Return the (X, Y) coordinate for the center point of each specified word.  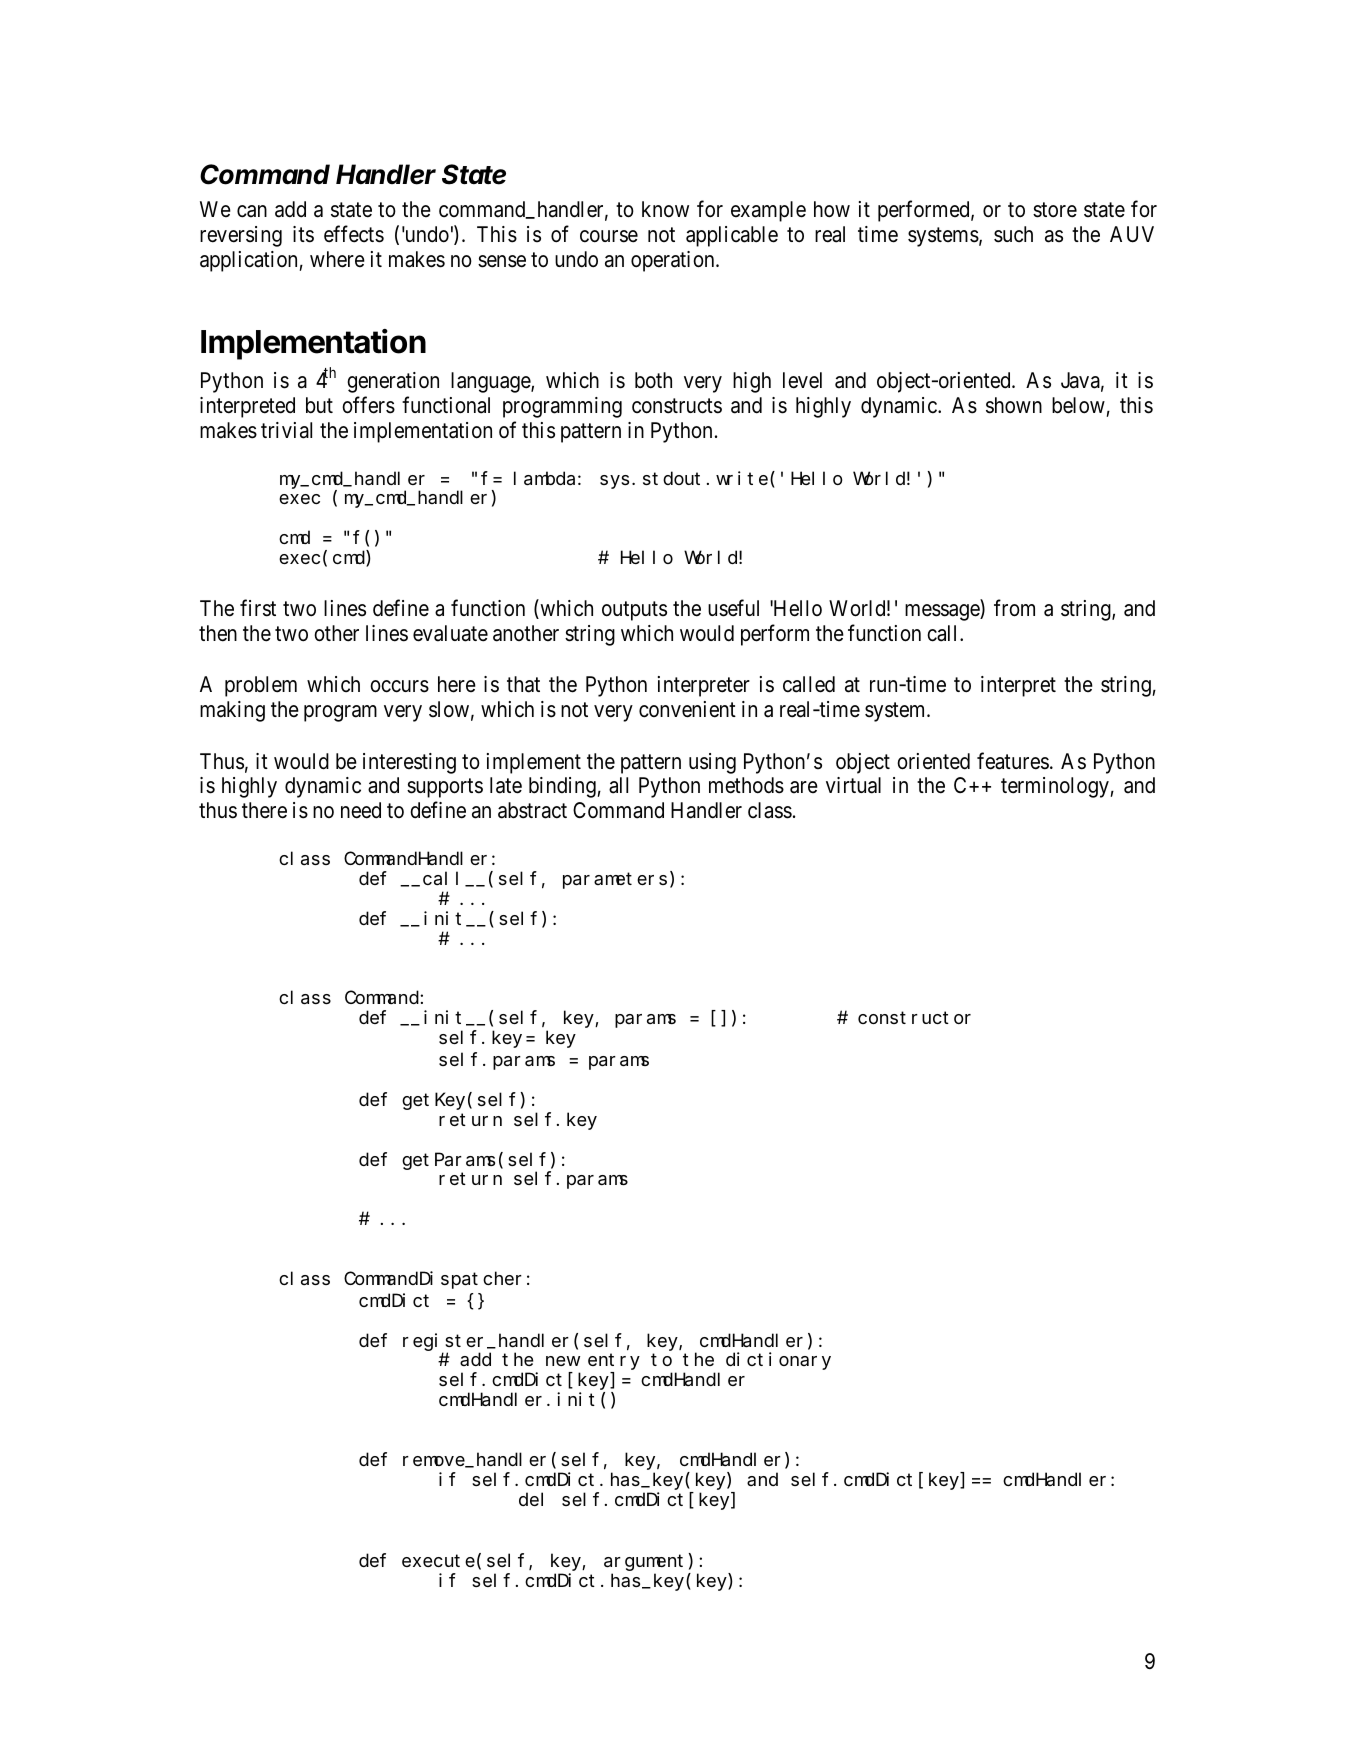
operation (674, 261)
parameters (615, 881)
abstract (532, 810)
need (361, 810)
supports (445, 788)
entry (614, 1362)
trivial (286, 430)
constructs (677, 406)
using (712, 763)
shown (1014, 405)
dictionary (778, 1361)
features (1013, 761)
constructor (914, 1018)
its (303, 234)
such (1013, 234)
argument (643, 1563)
